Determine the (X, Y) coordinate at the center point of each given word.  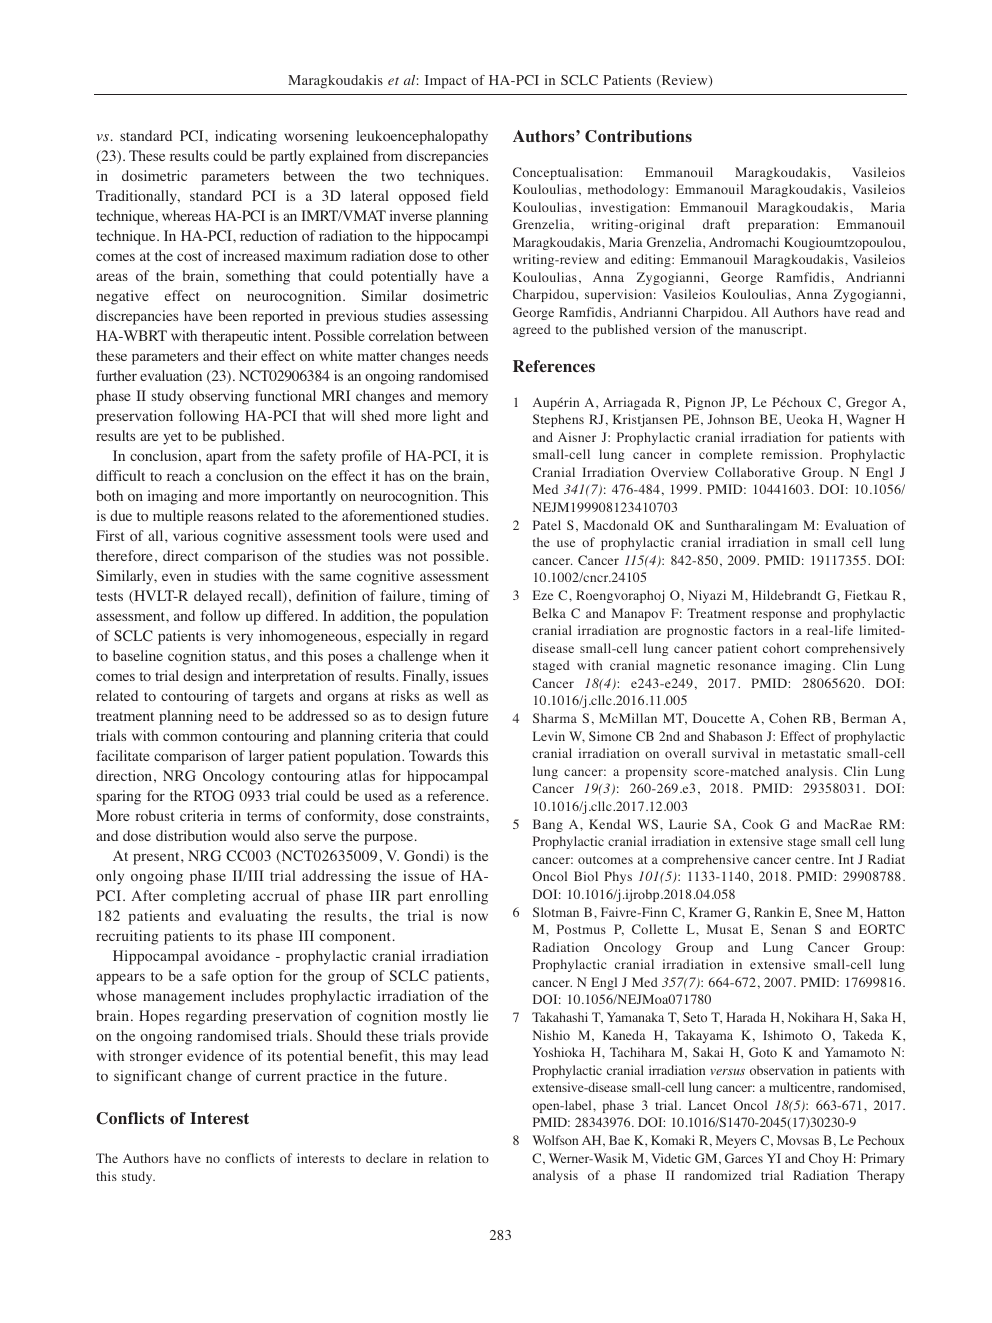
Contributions (638, 136)
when (459, 655)
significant (148, 1077)
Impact (445, 82)
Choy (824, 1159)
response (777, 616)
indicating (246, 137)
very (240, 639)
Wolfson (555, 1140)
